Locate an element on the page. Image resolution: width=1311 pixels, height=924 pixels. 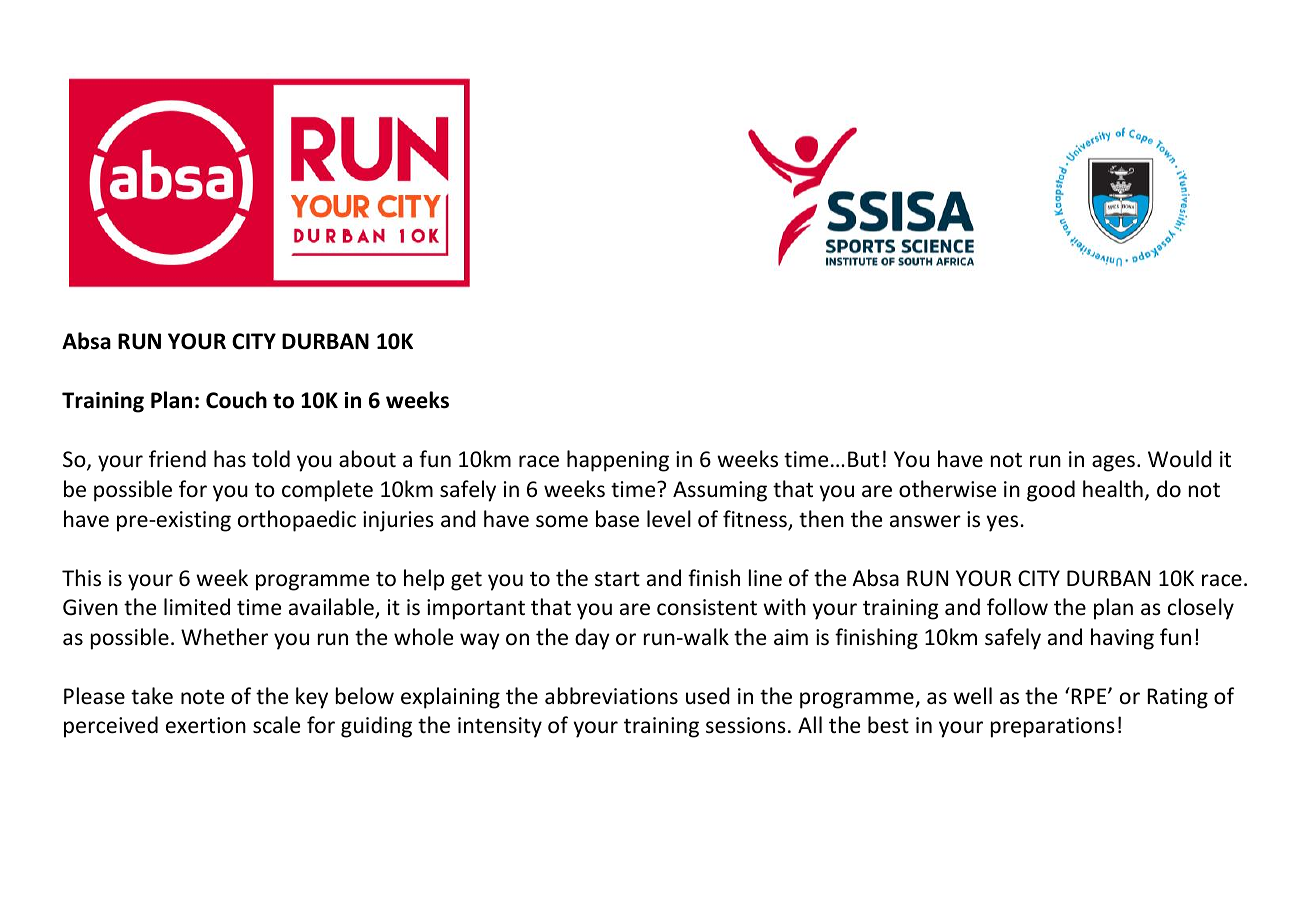
sessions is located at coordinates (746, 725).
